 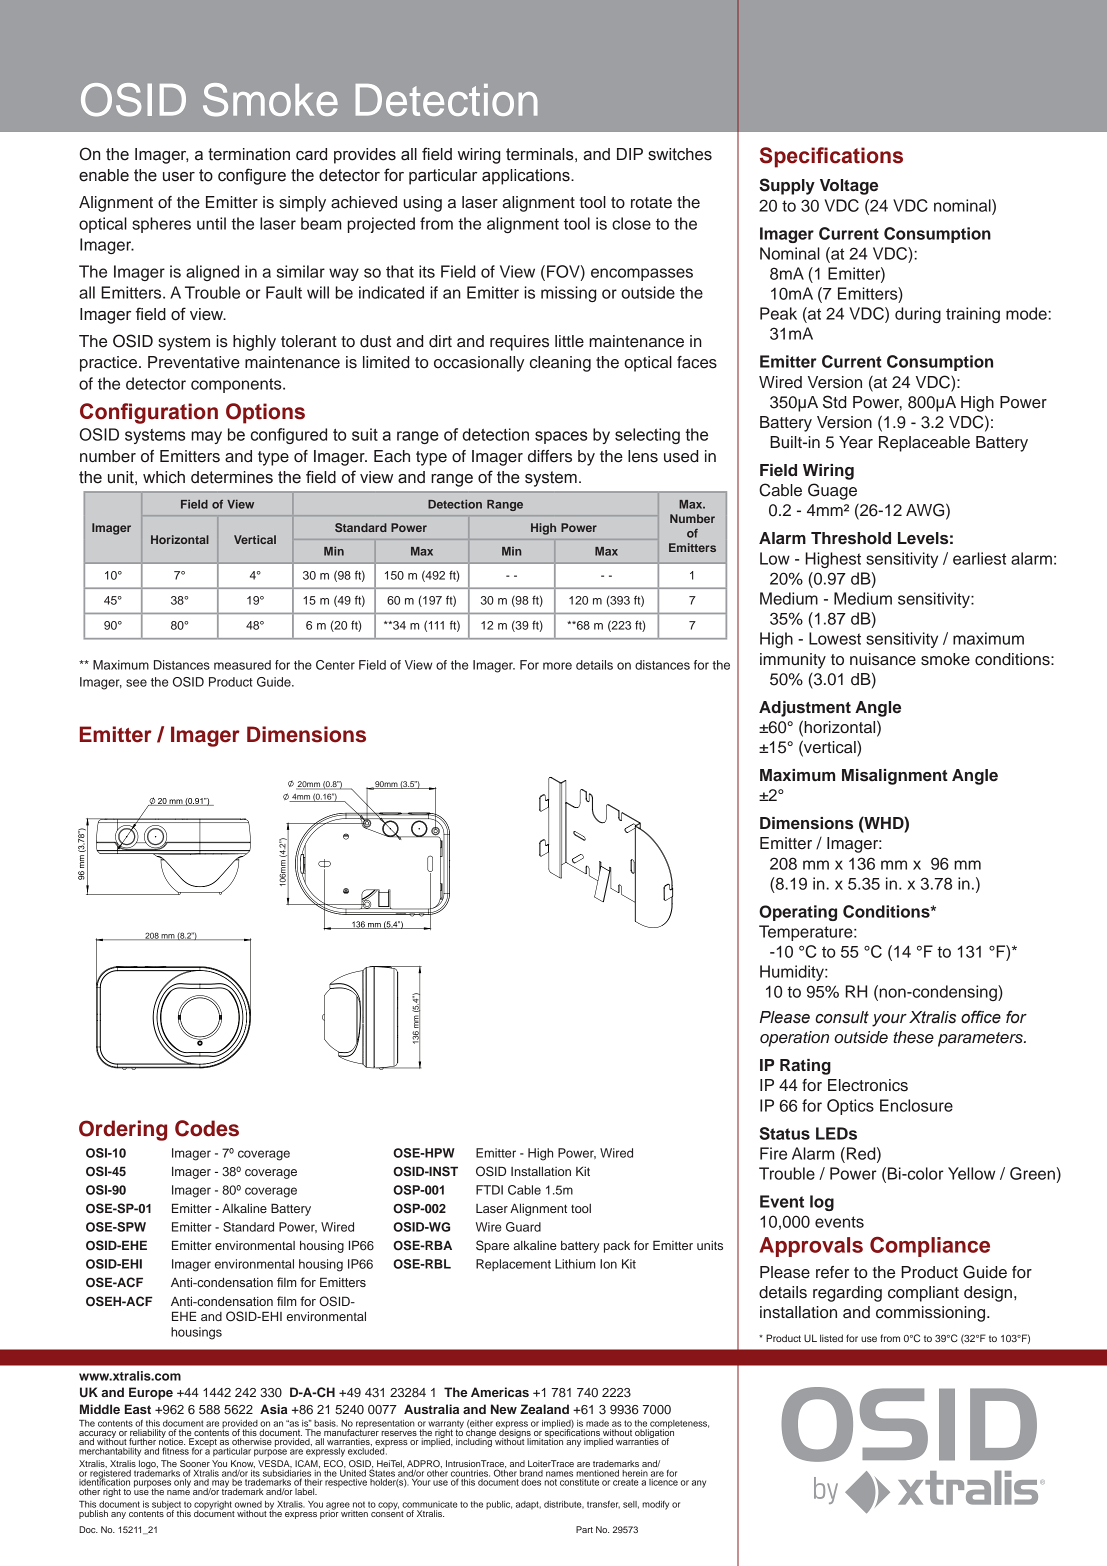 I want to click on more, so click(x=557, y=666).
